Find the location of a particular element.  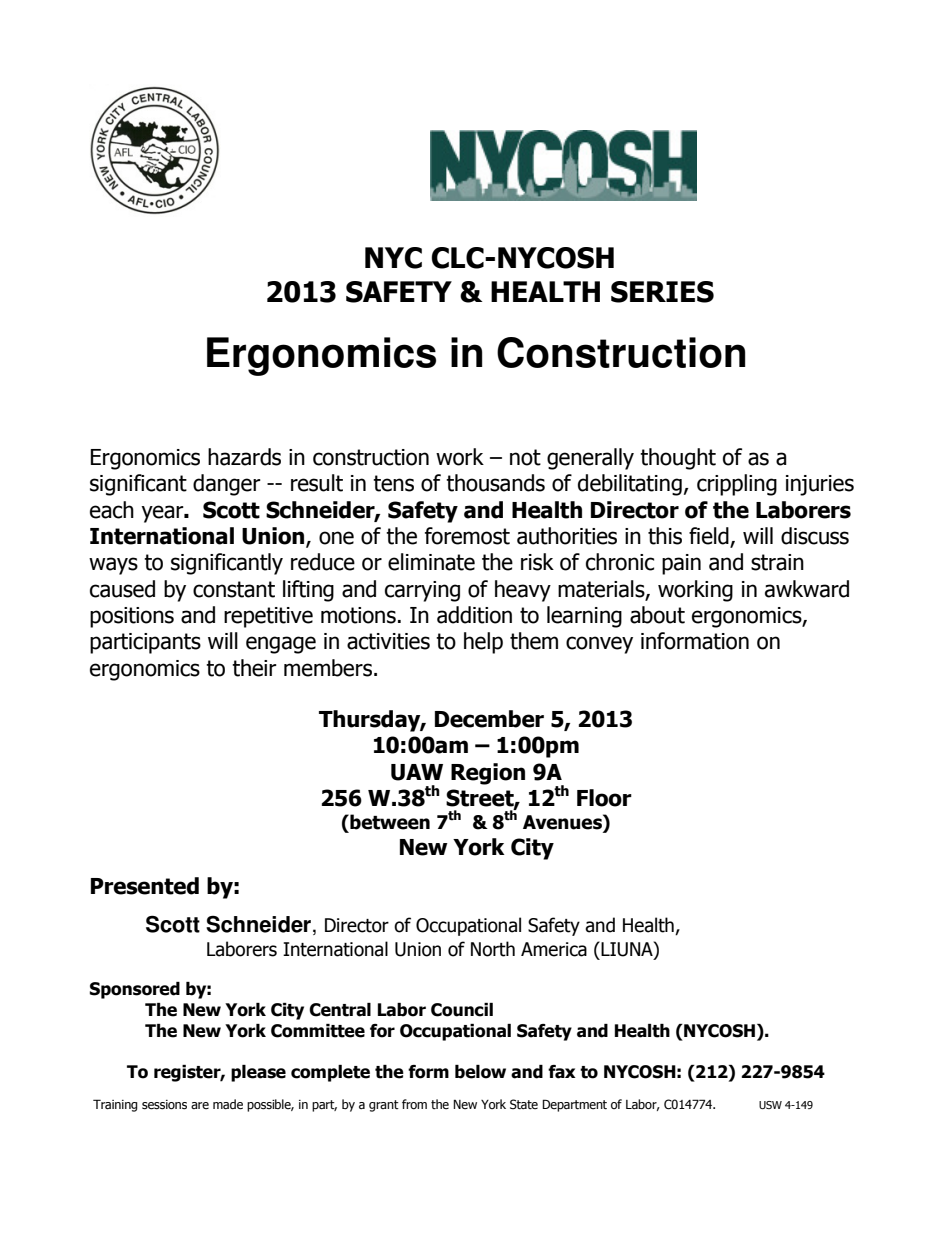

hazards is located at coordinates (244, 457).
